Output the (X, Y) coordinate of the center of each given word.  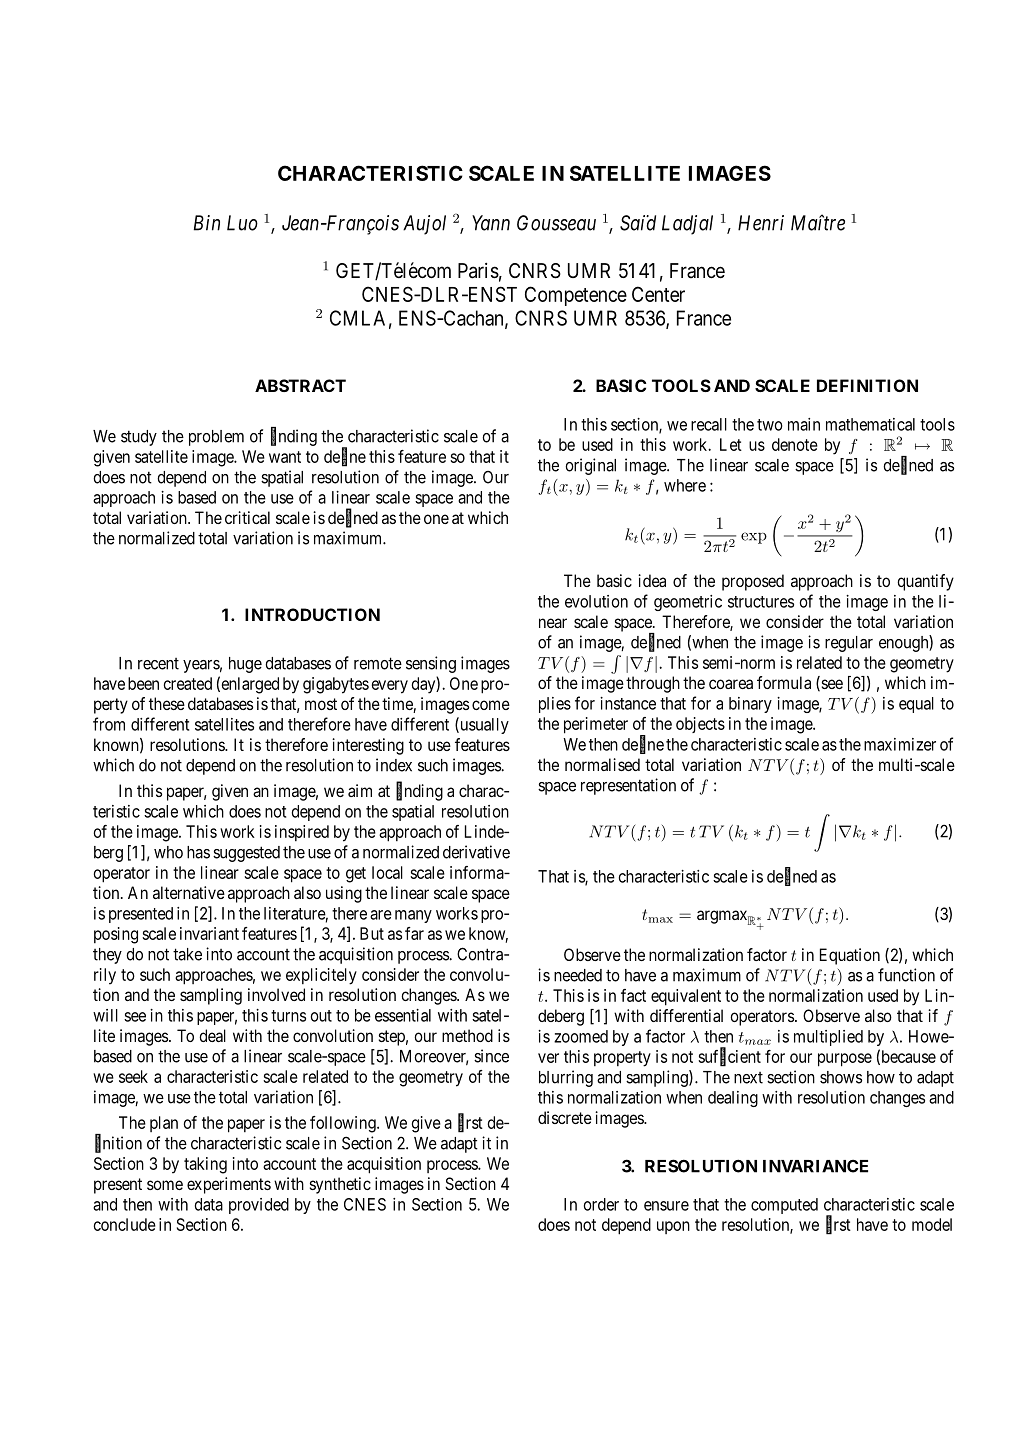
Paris (478, 271)
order (601, 1204)
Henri (761, 223)
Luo (242, 223)
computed (784, 1206)
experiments (229, 1185)
